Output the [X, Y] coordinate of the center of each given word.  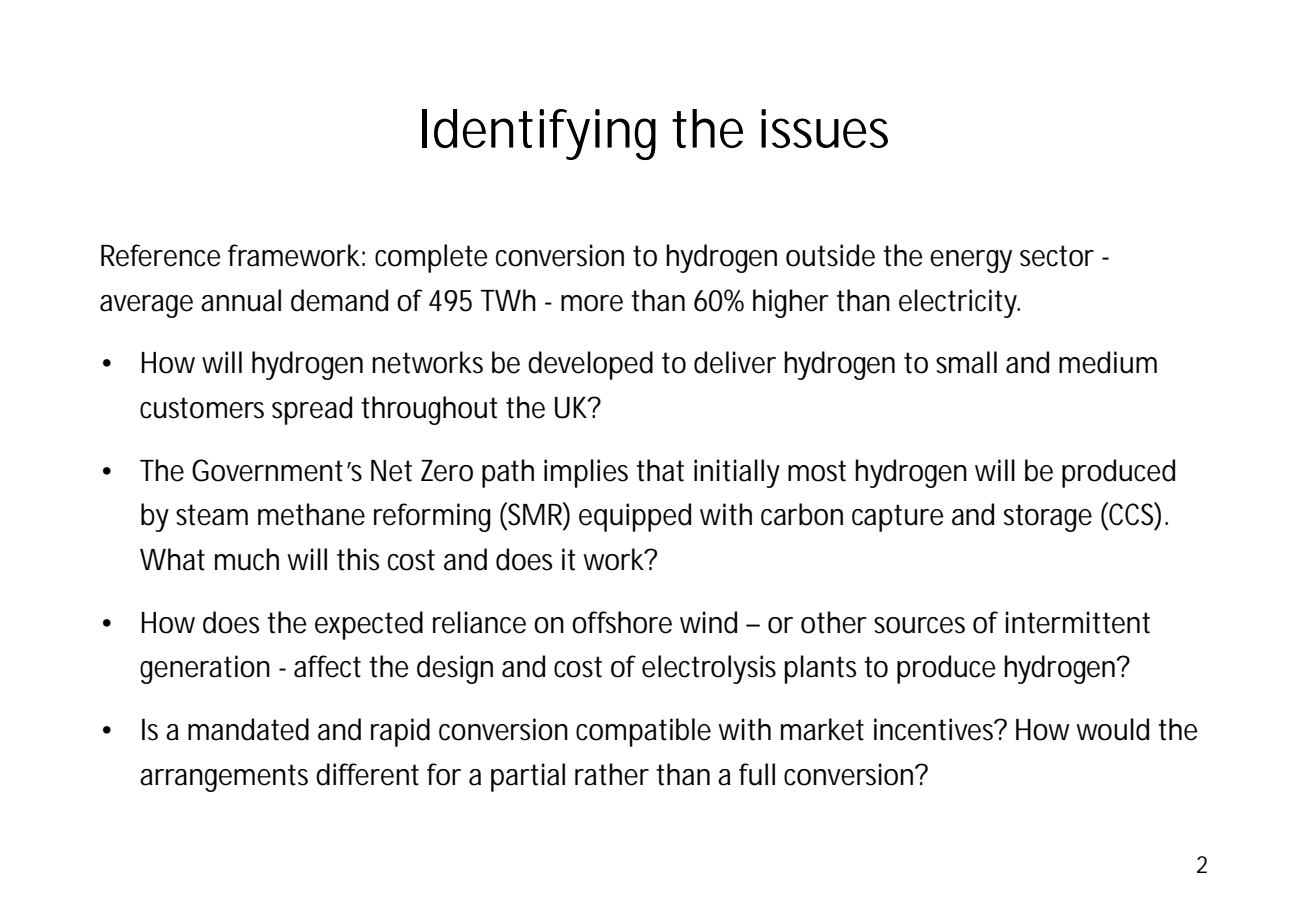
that [660, 470]
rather [612, 774]
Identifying [539, 134]
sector [1057, 256]
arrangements [224, 778]
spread [312, 410]
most [817, 471]
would [1112, 729]
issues [824, 128]
